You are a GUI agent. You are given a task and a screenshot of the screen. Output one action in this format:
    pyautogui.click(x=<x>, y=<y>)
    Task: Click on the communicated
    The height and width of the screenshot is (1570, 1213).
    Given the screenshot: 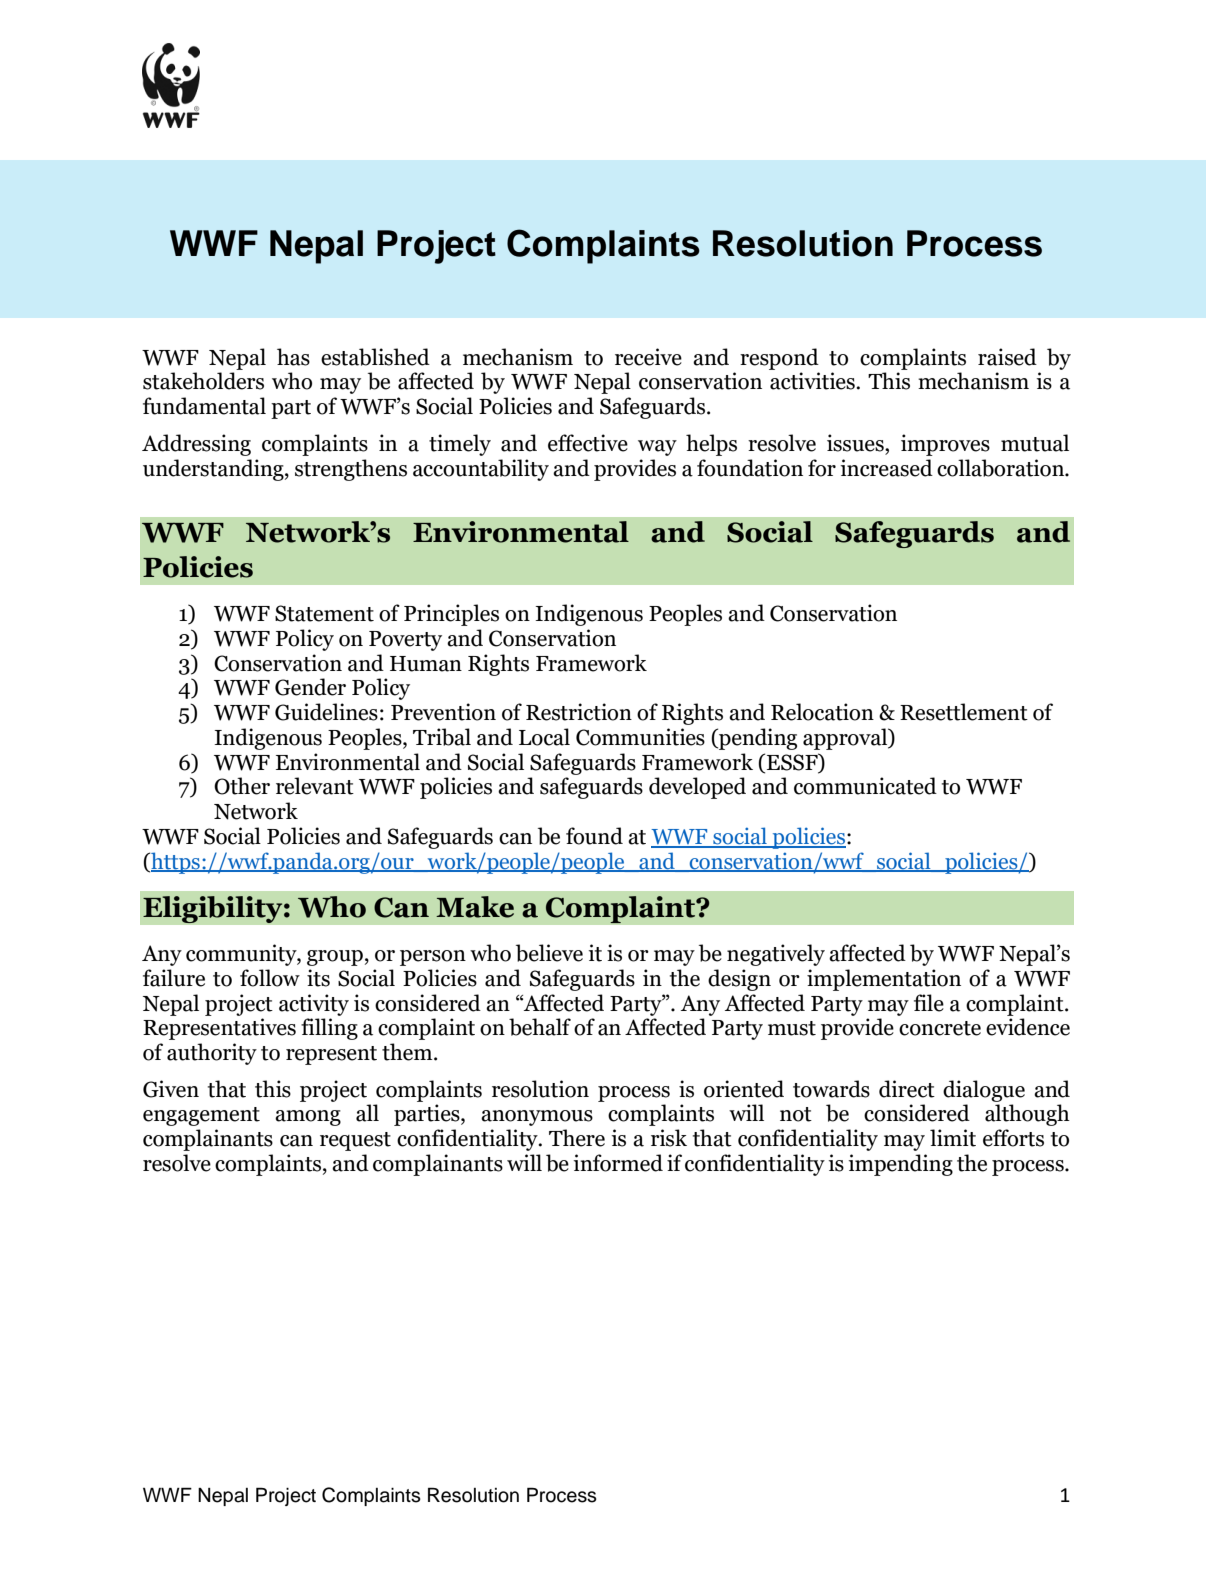 What is the action you would take?
    pyautogui.click(x=865, y=786)
